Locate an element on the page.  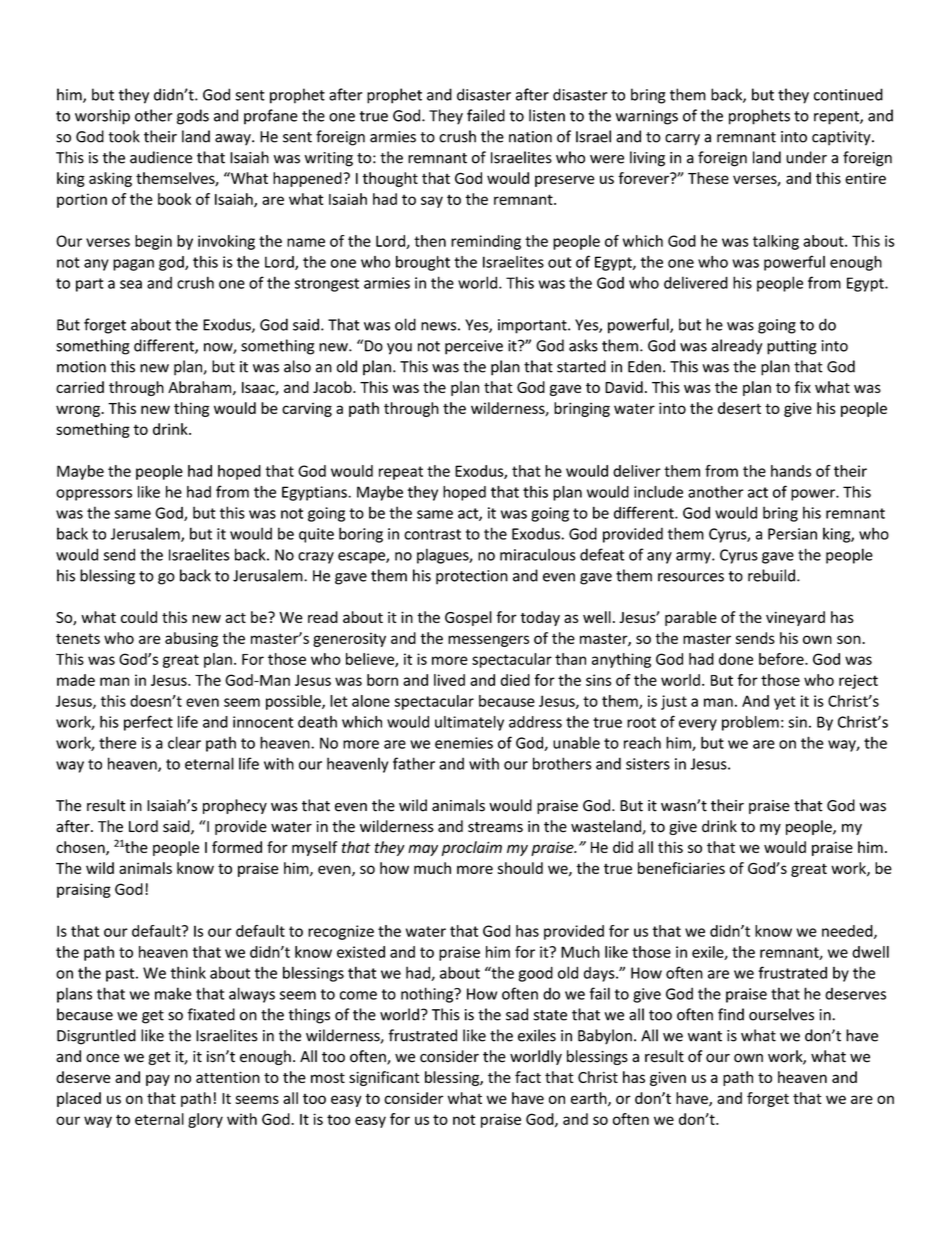
pay is located at coordinates (158, 1080).
